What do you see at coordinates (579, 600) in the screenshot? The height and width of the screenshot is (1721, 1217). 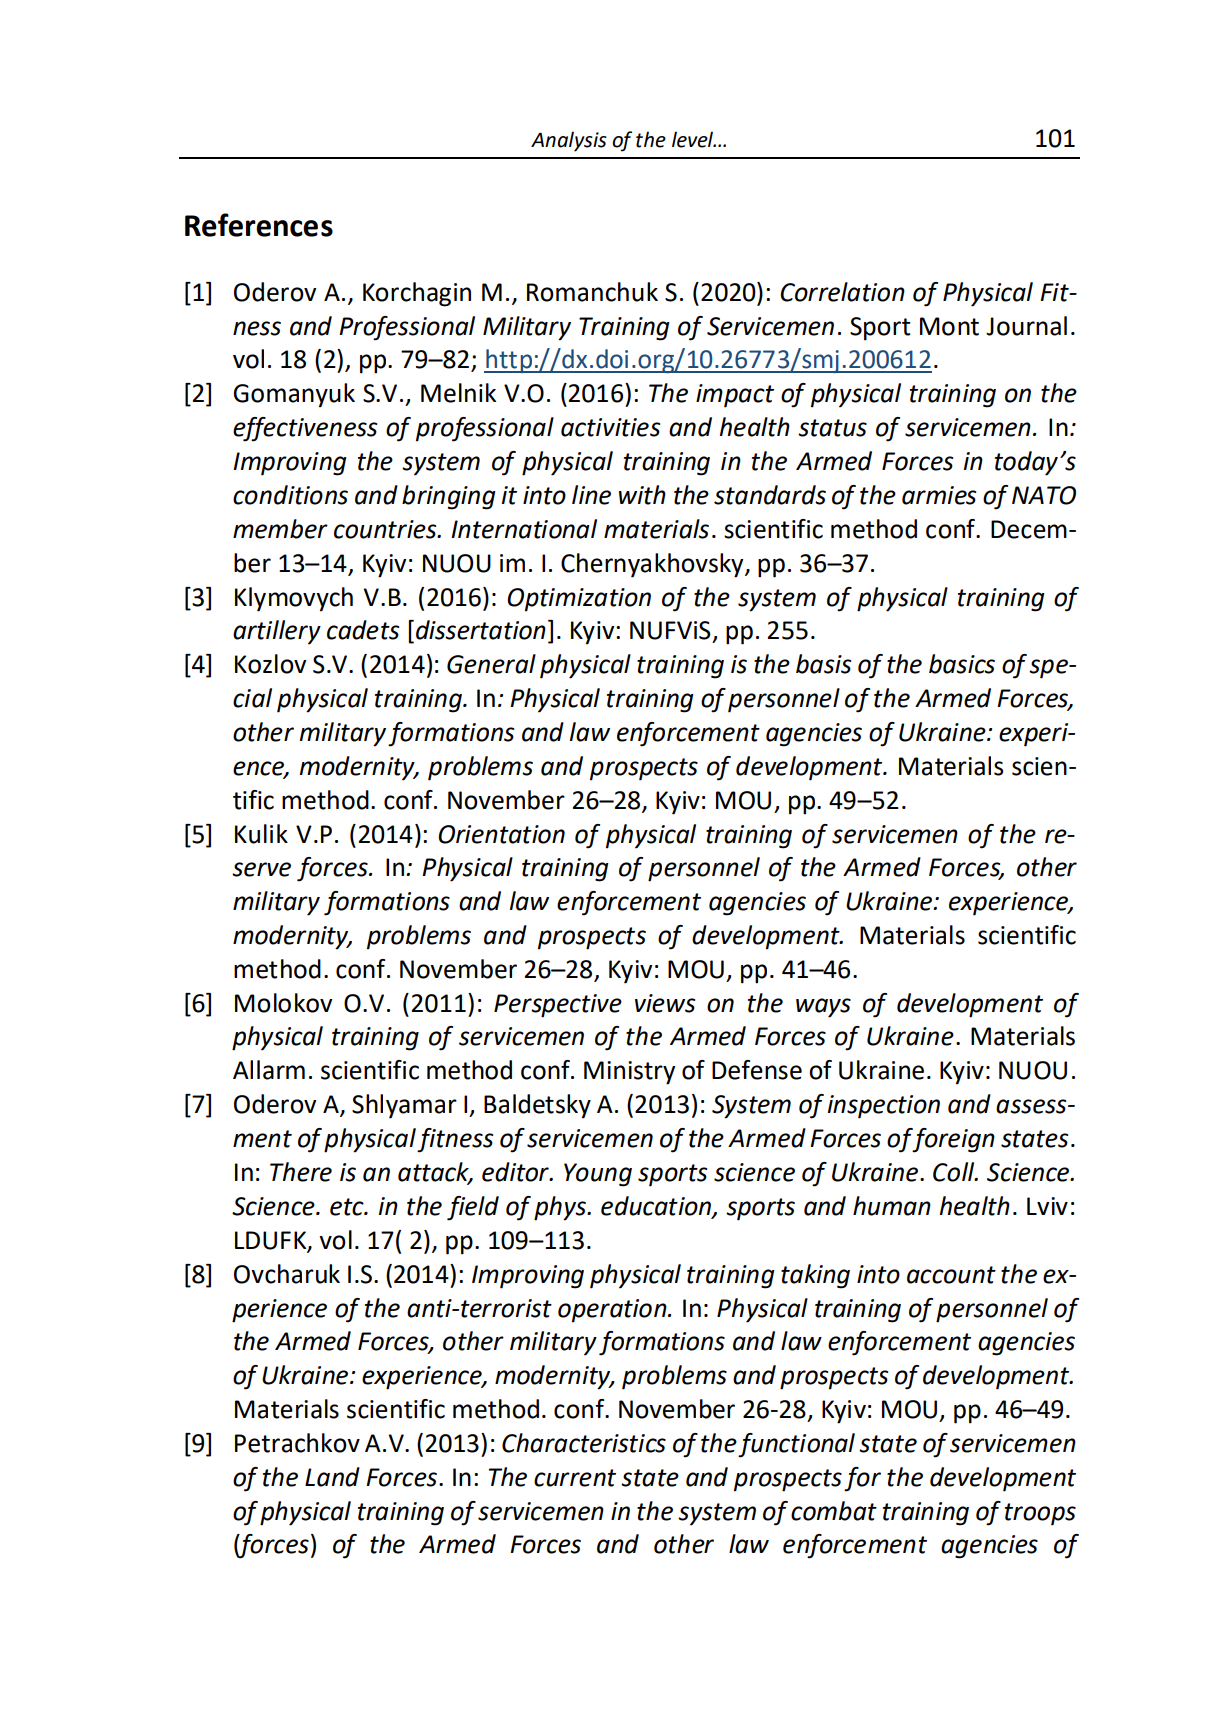 I see `Optimization` at bounding box center [579, 600].
